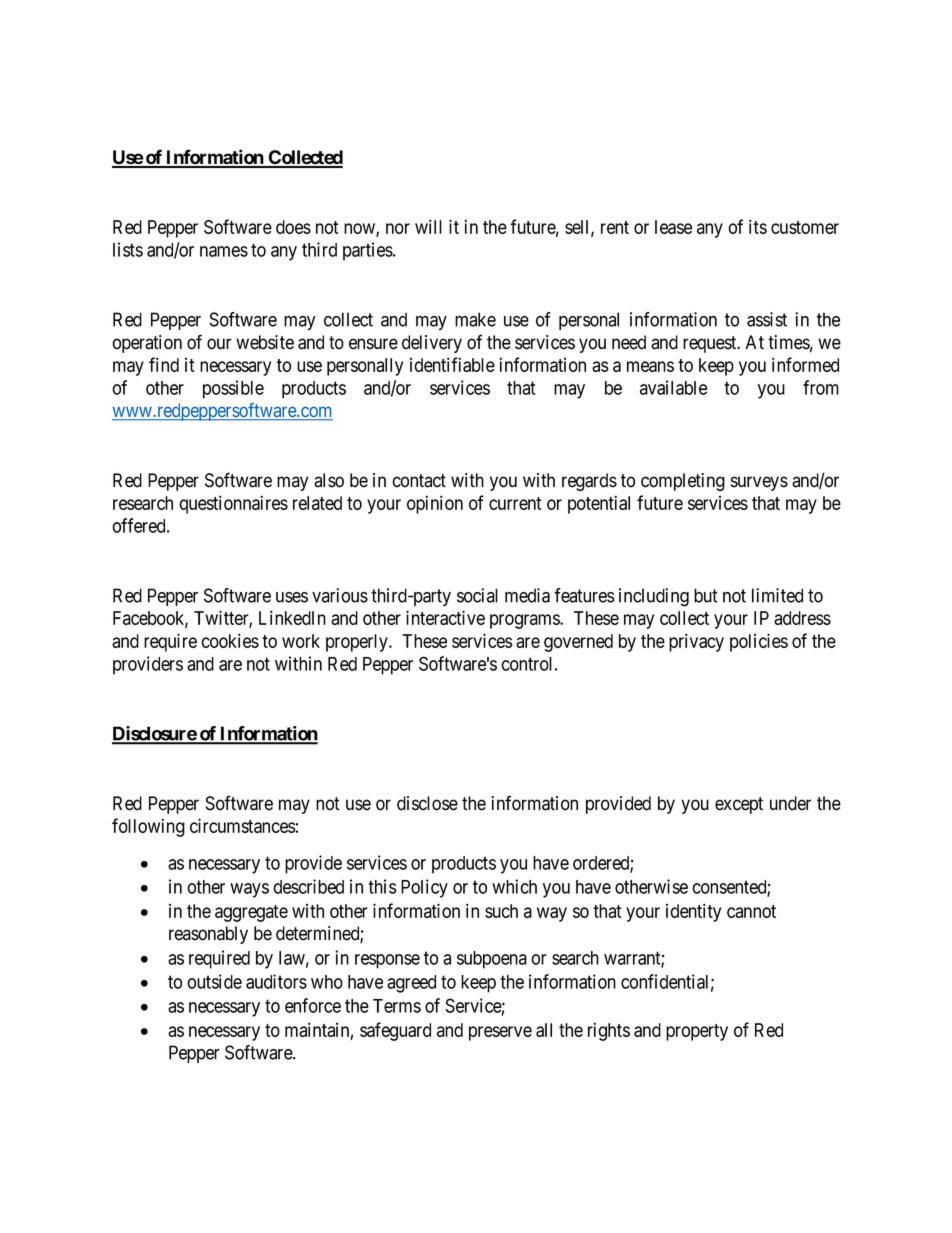  Describe the element at coordinates (445, 617) in the document. I see `interactive` at that location.
